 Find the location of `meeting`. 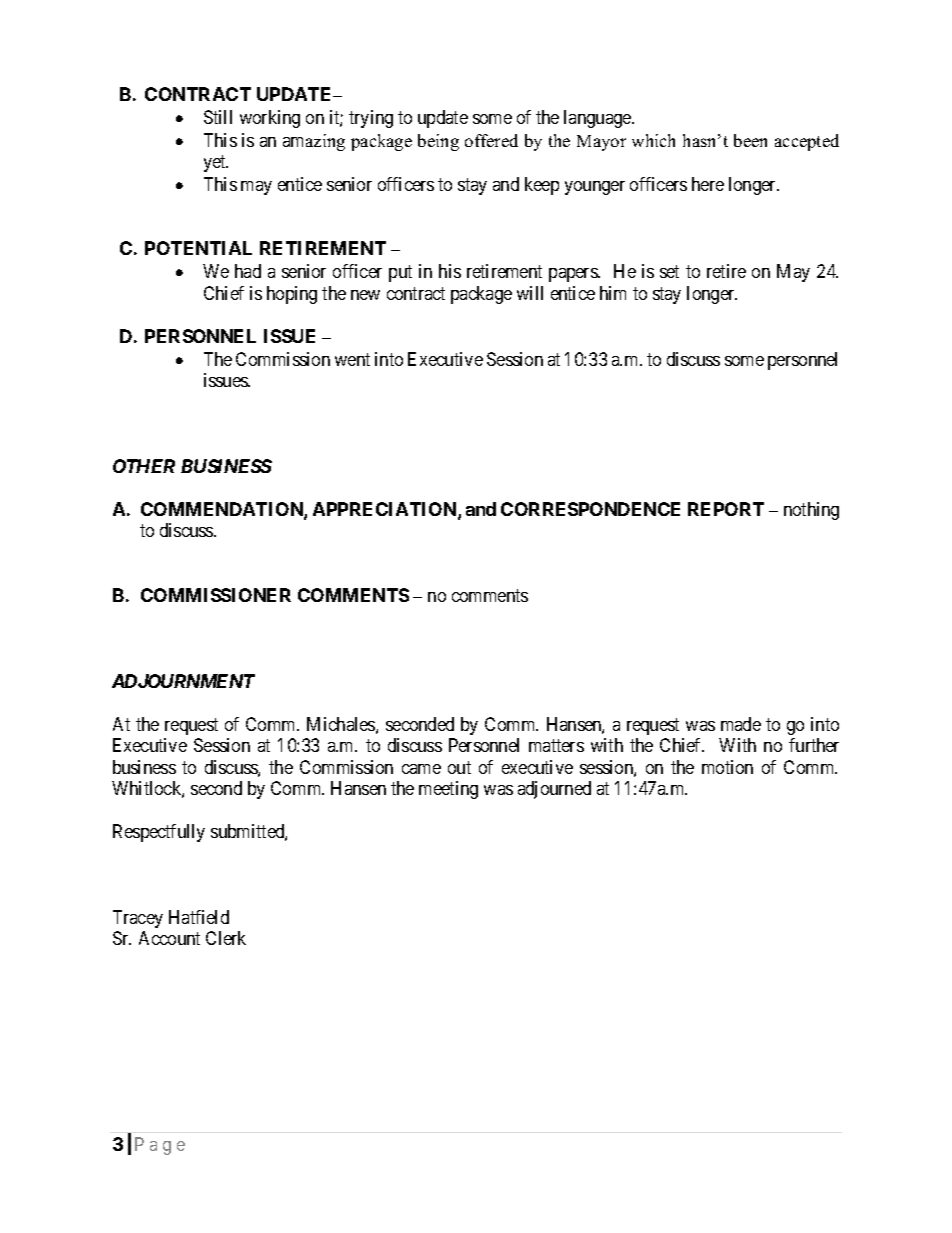

meeting is located at coordinates (448, 790).
